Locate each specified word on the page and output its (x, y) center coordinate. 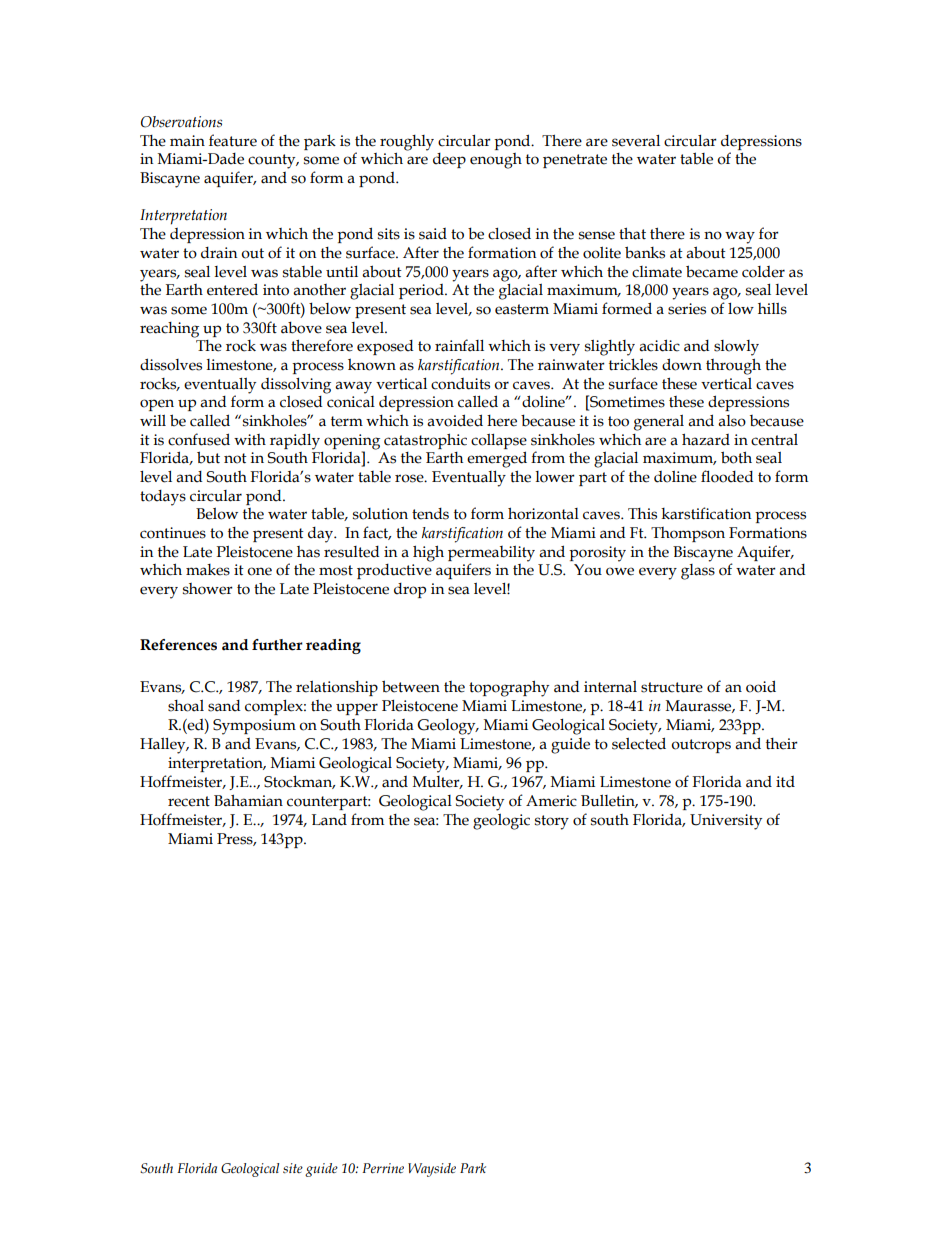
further (277, 645)
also (732, 421)
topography (509, 688)
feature (233, 140)
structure (672, 687)
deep (449, 160)
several (636, 141)
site (293, 1168)
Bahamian (248, 800)
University (726, 822)
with (250, 440)
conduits (460, 384)
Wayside (432, 1170)
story (552, 822)
